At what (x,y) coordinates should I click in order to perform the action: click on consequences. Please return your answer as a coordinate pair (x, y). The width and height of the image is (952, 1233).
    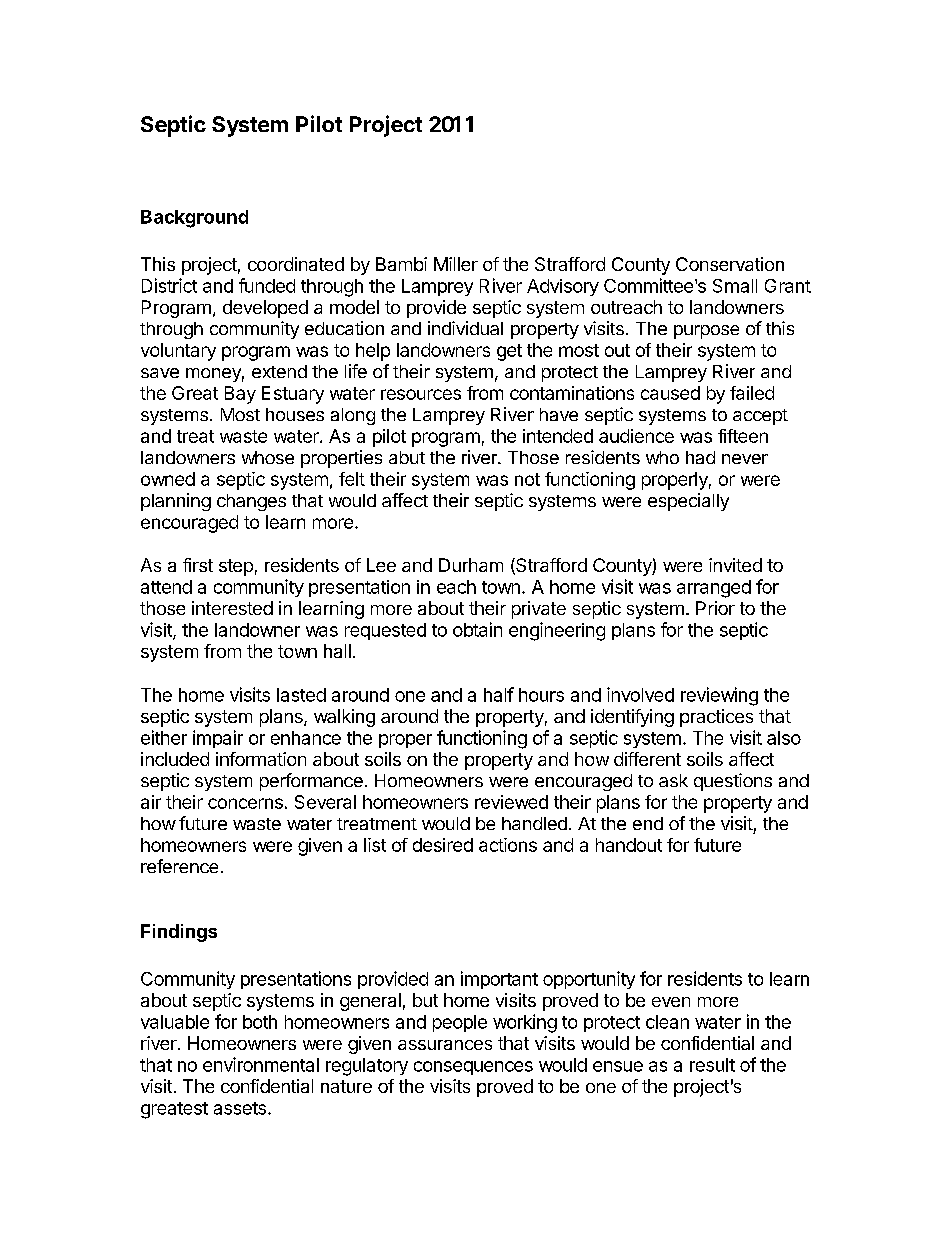
    Looking at the image, I should click on (473, 1068).
